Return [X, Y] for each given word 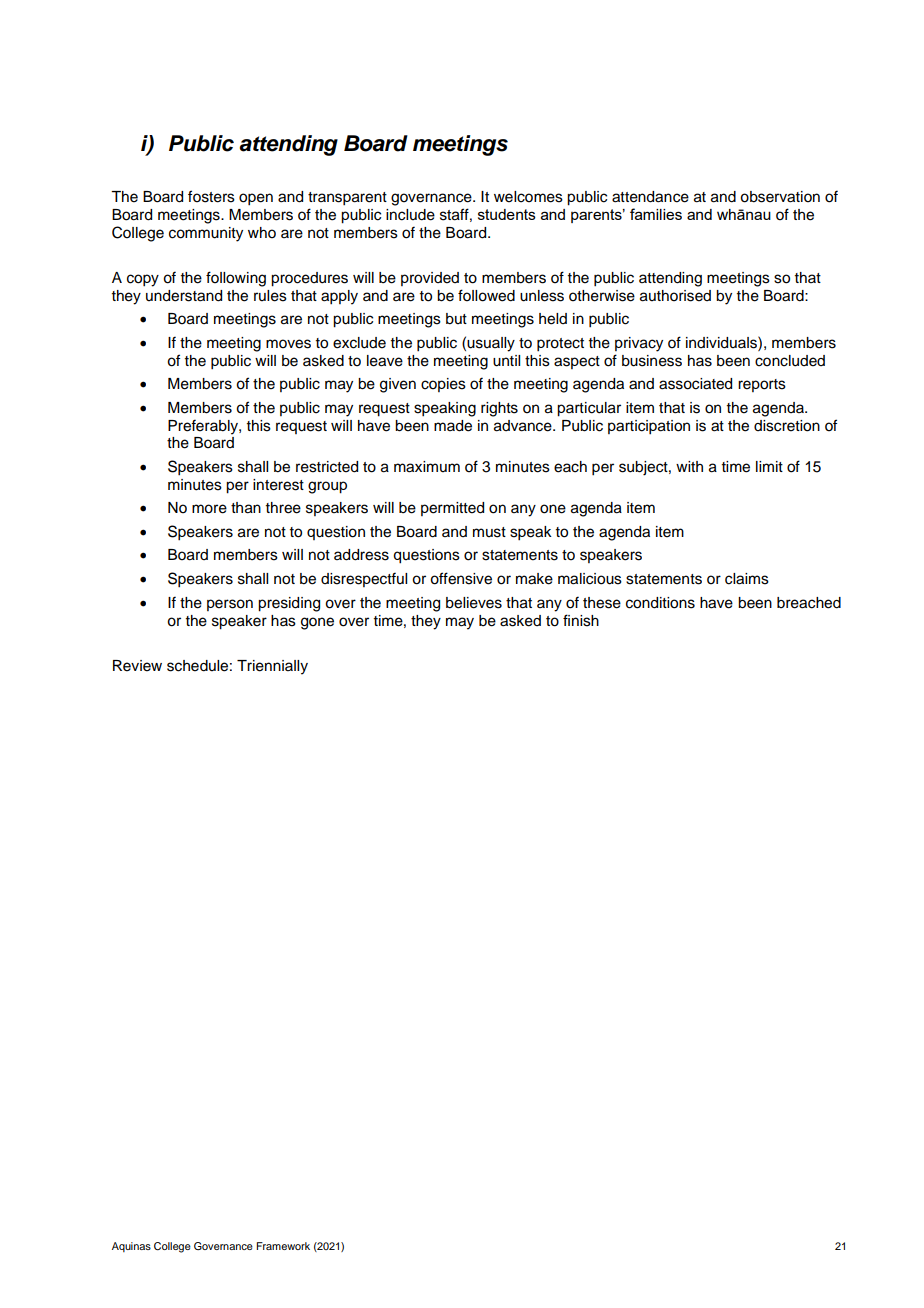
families [656, 214]
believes [474, 603]
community [206, 234]
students [507, 214]
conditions [660, 603]
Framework [283, 1246]
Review [137, 666]
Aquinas [131, 1247]
